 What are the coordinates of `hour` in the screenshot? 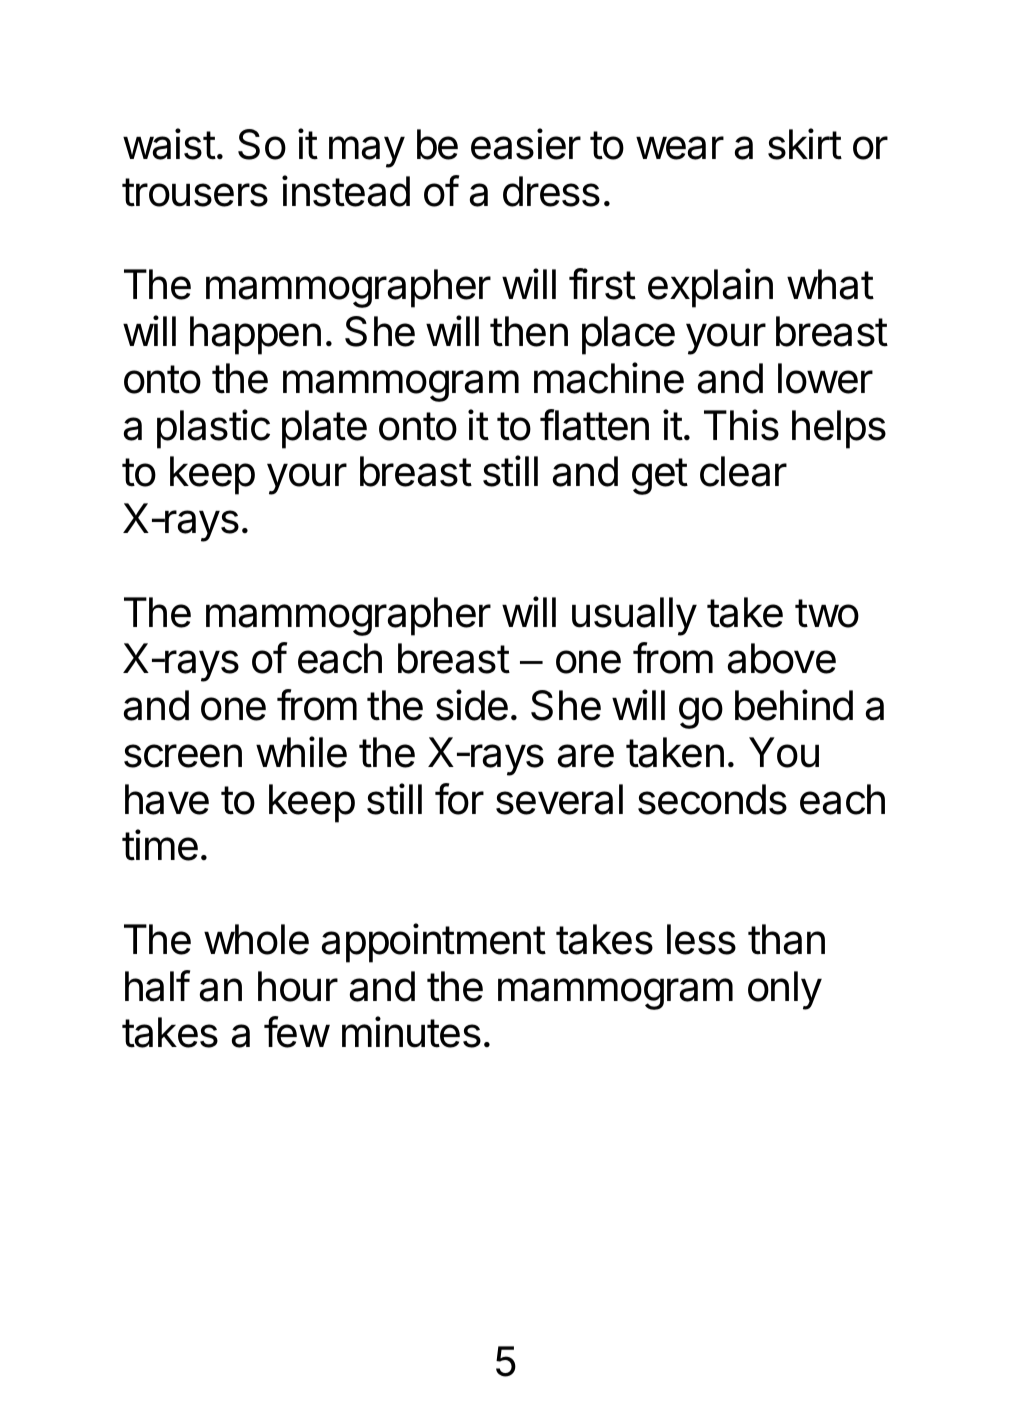 It's located at (298, 986).
